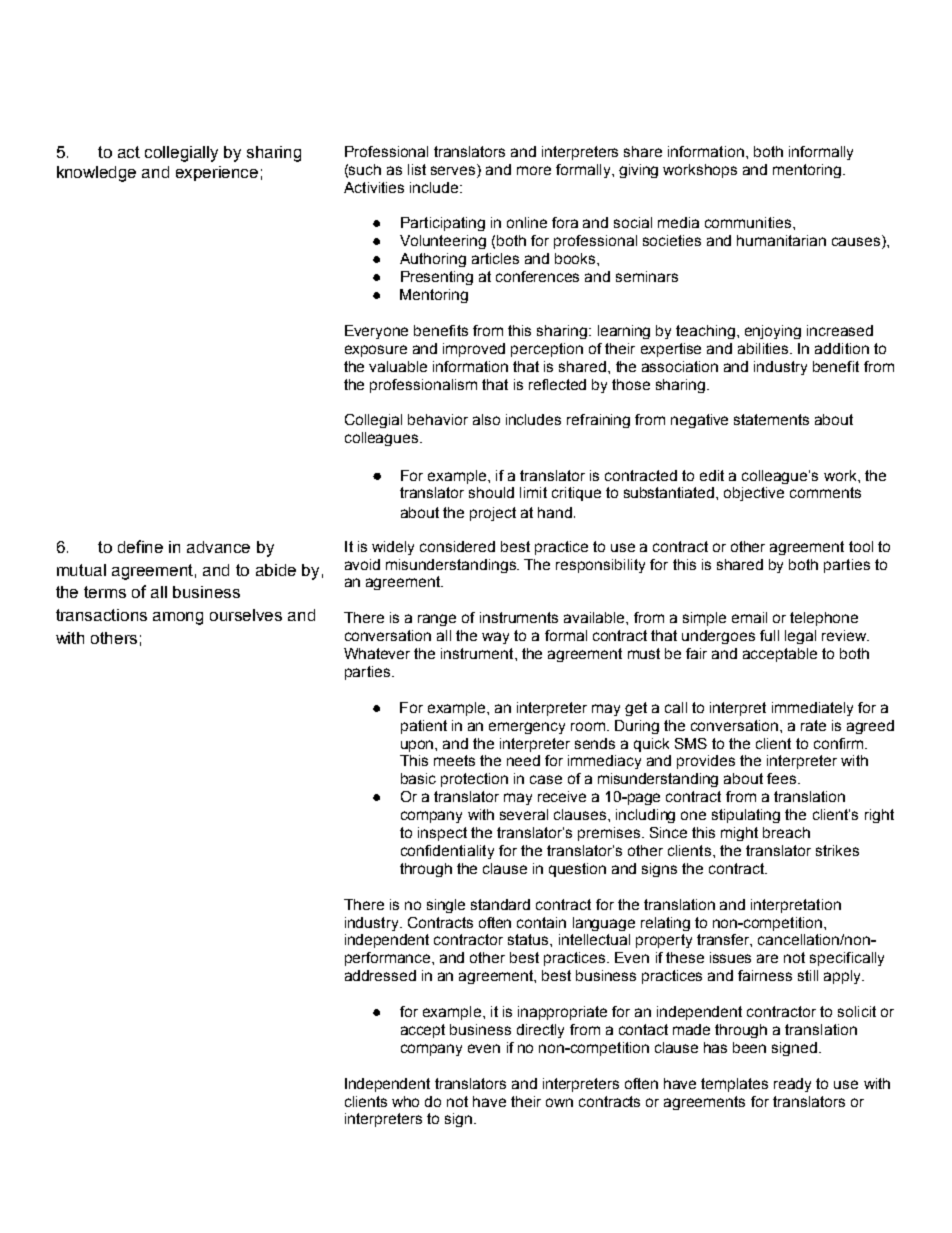 The height and width of the screenshot is (1233, 952). What do you see at coordinates (495, 638) in the screenshot?
I see `way` at bounding box center [495, 638].
